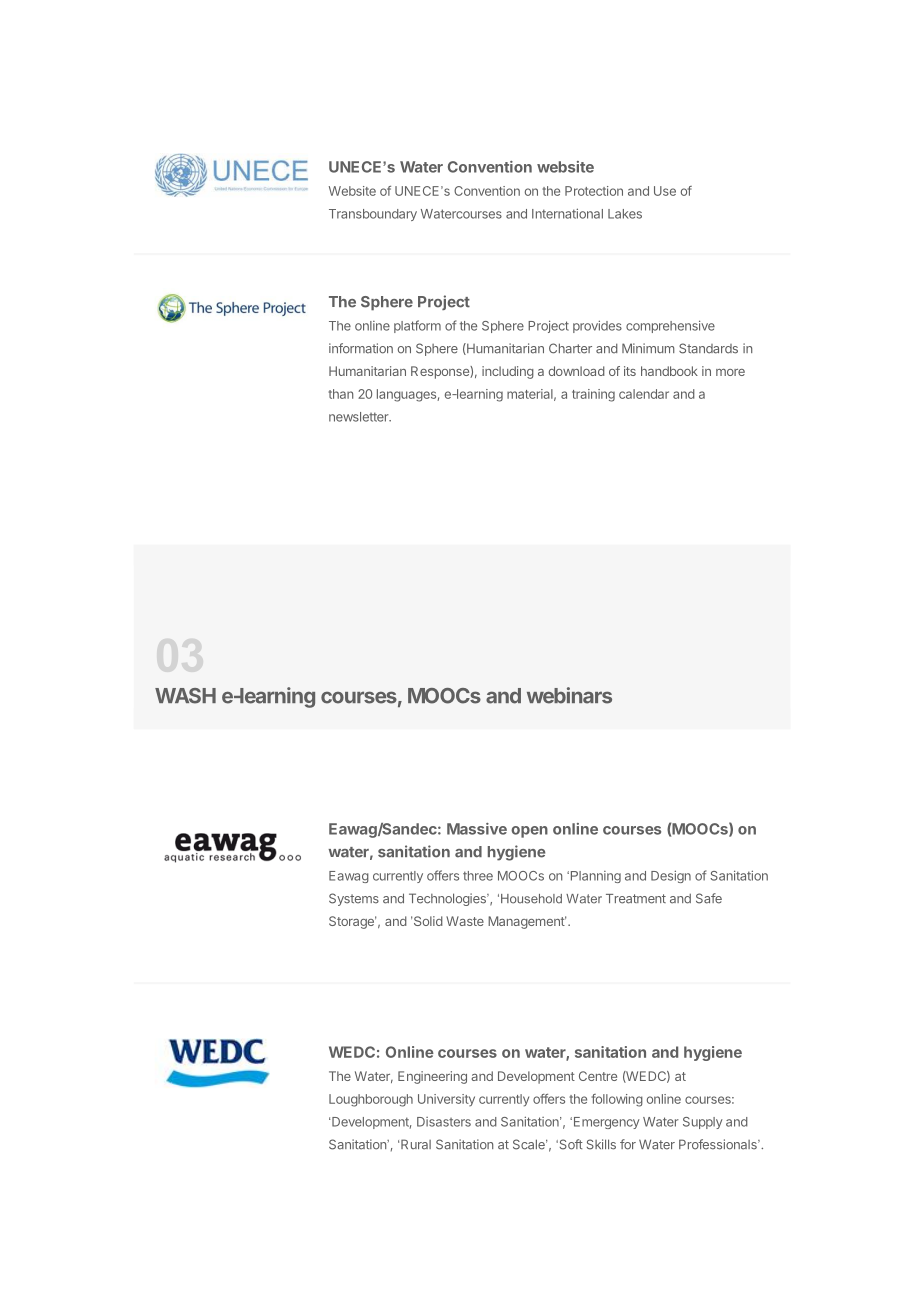 The height and width of the page is (1308, 924). What do you see at coordinates (569, 695) in the page?
I see `webinars` at bounding box center [569, 695].
